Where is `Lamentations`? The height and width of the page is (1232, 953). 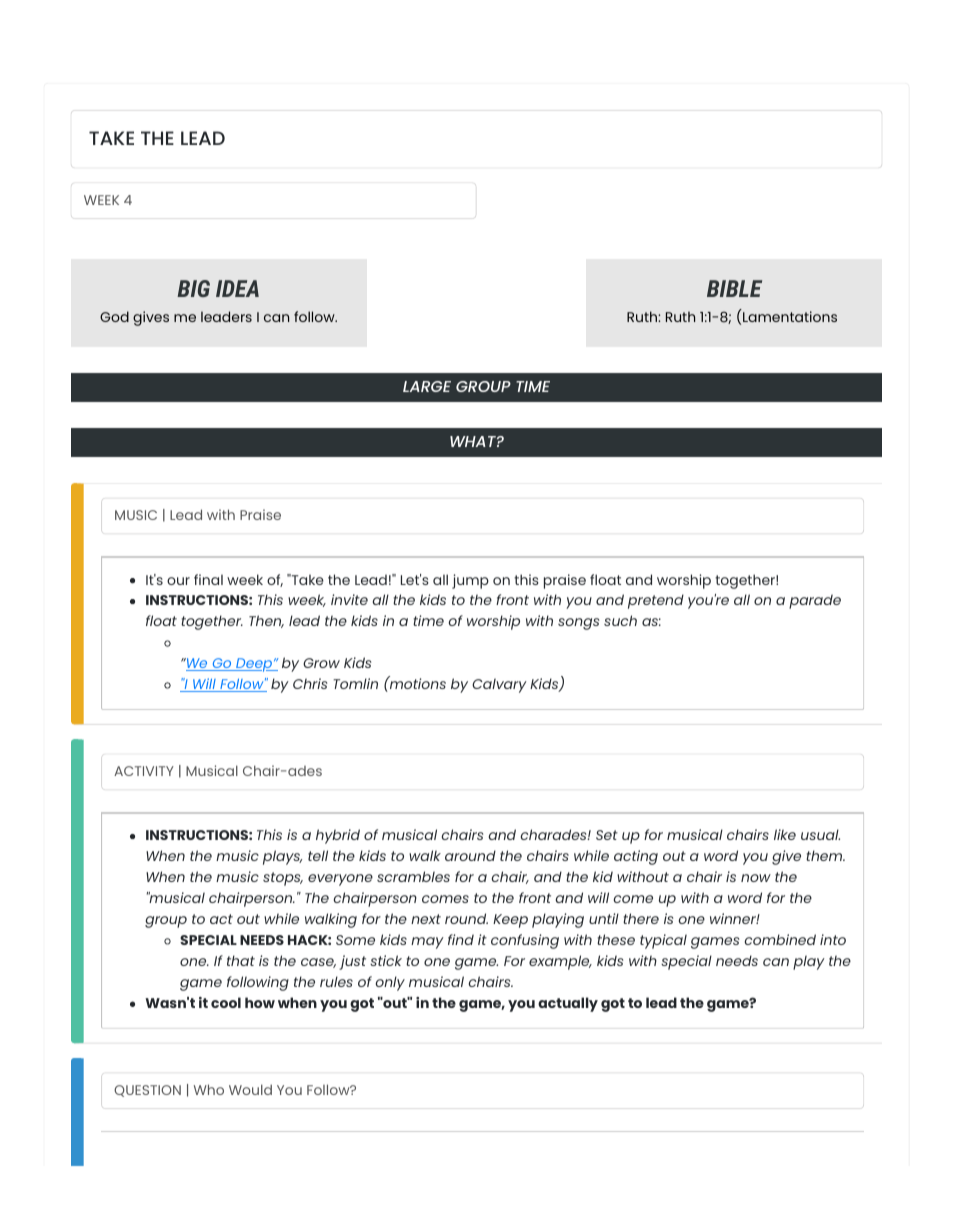
Lamentations is located at coordinates (789, 315).
